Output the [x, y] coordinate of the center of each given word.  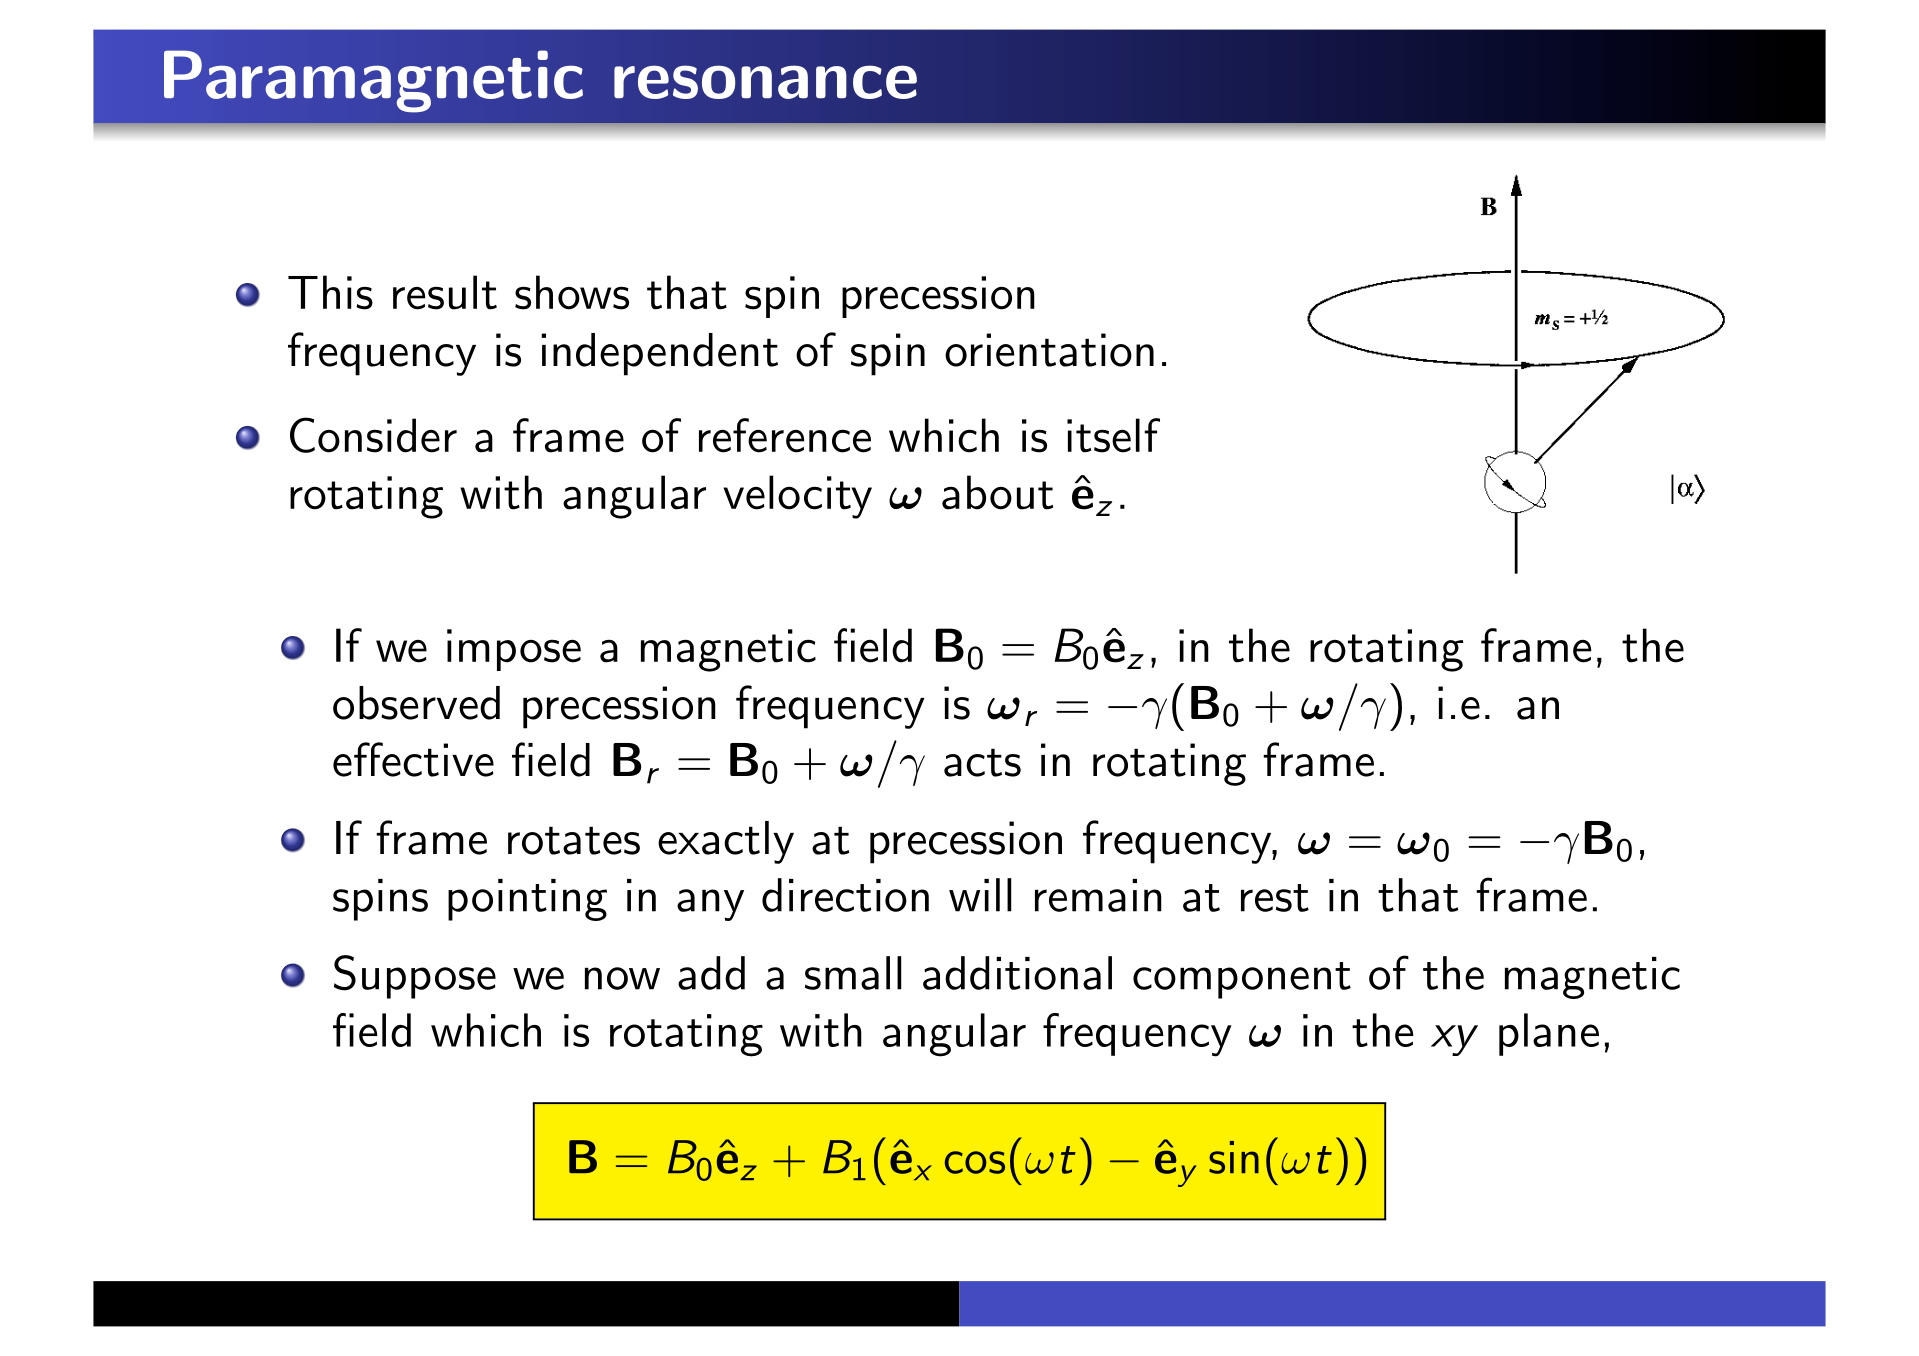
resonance [765, 82]
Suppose [415, 977]
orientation [1049, 350]
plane [1549, 1034]
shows [572, 292]
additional [1017, 973]
